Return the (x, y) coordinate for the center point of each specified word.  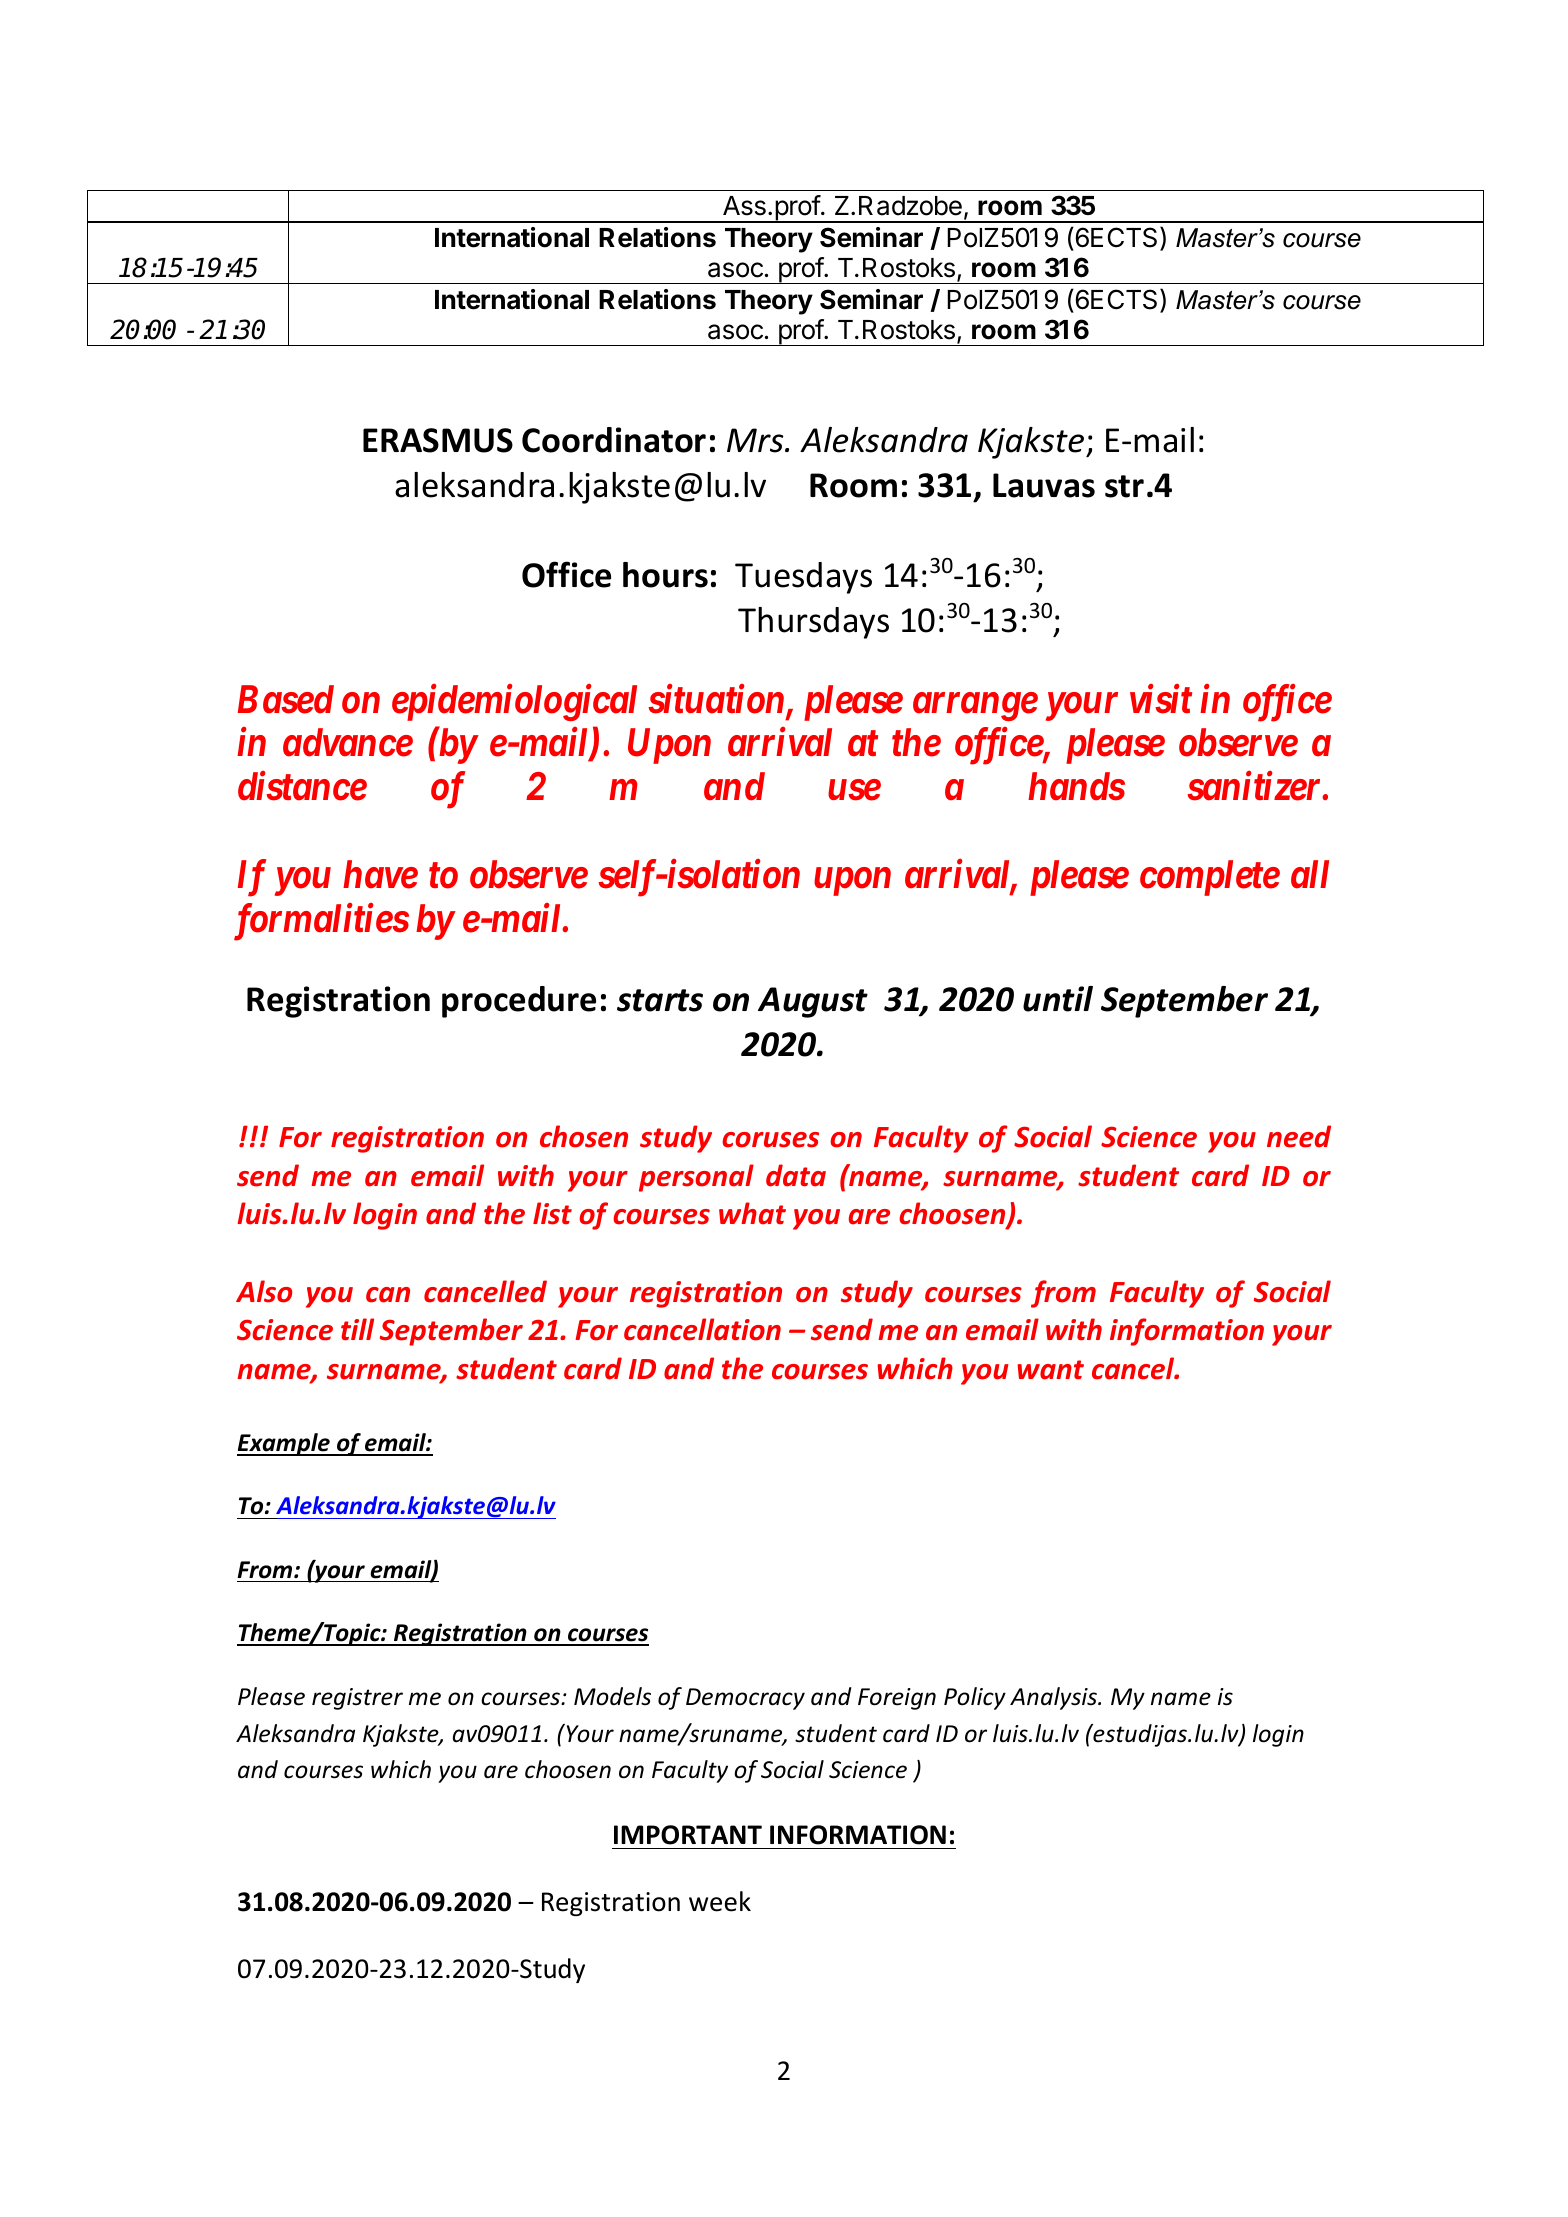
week (720, 1901)
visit (1161, 699)
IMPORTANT (688, 1835)
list (552, 1213)
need (1299, 1136)
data (796, 1175)
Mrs (756, 440)
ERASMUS (438, 440)
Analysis (1054, 1698)
